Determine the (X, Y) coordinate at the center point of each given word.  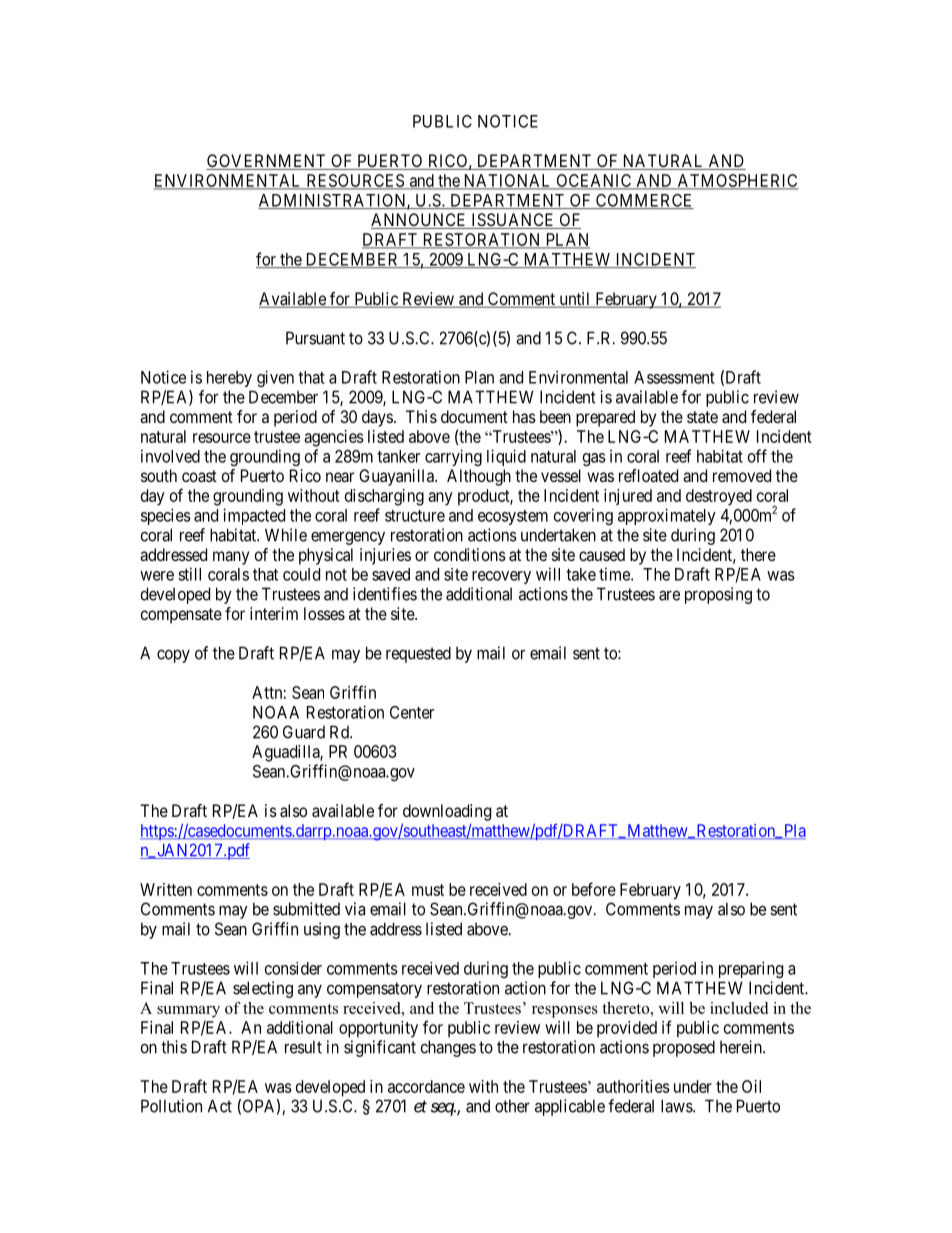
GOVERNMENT (267, 162)
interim (274, 613)
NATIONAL (507, 181)
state (702, 417)
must (428, 890)
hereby (229, 379)
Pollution (171, 1106)
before (594, 889)
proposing (718, 595)
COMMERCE (644, 201)
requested (418, 654)
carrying (453, 457)
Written (166, 889)
